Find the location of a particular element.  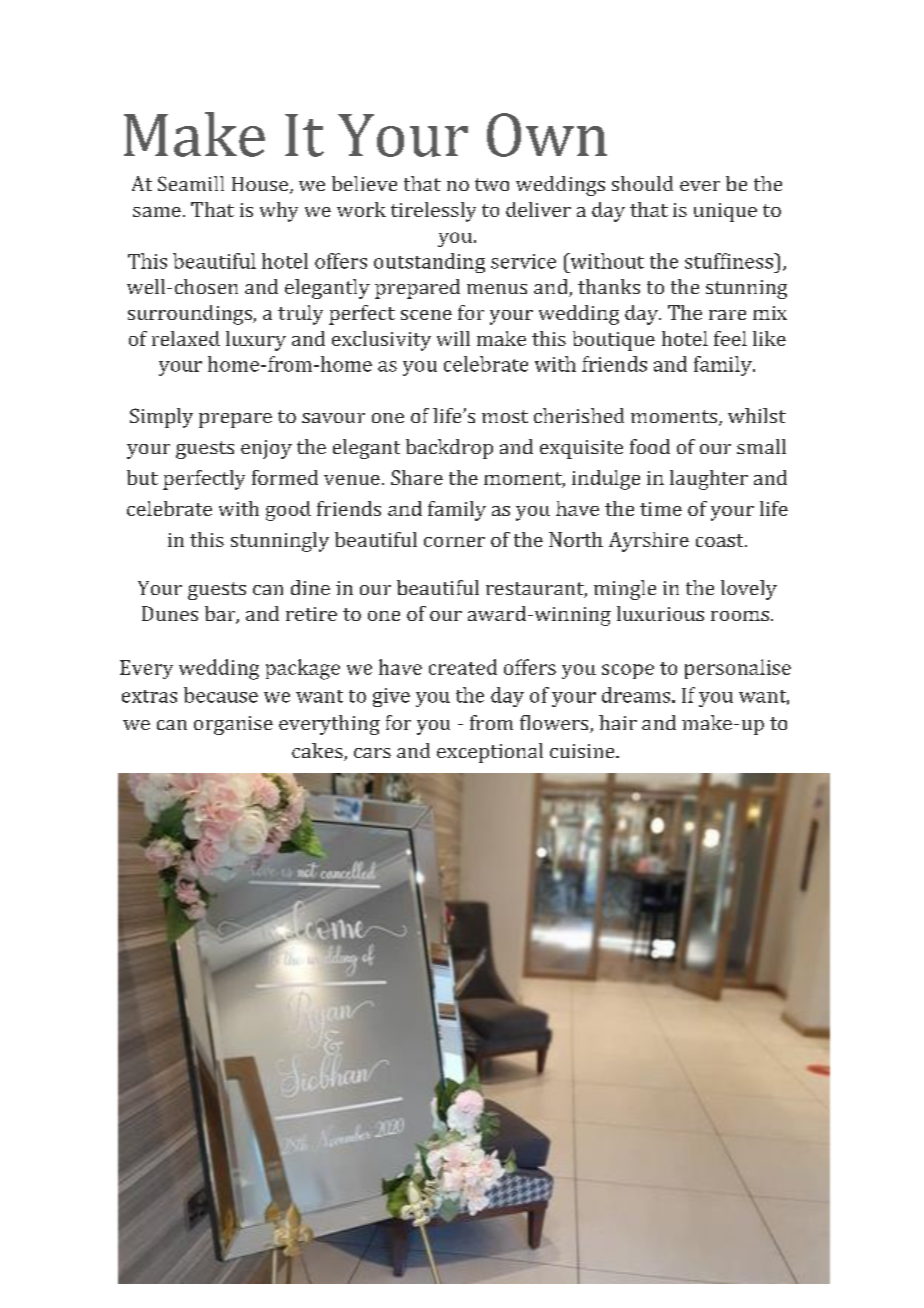

House is located at coordinates (261, 185).
